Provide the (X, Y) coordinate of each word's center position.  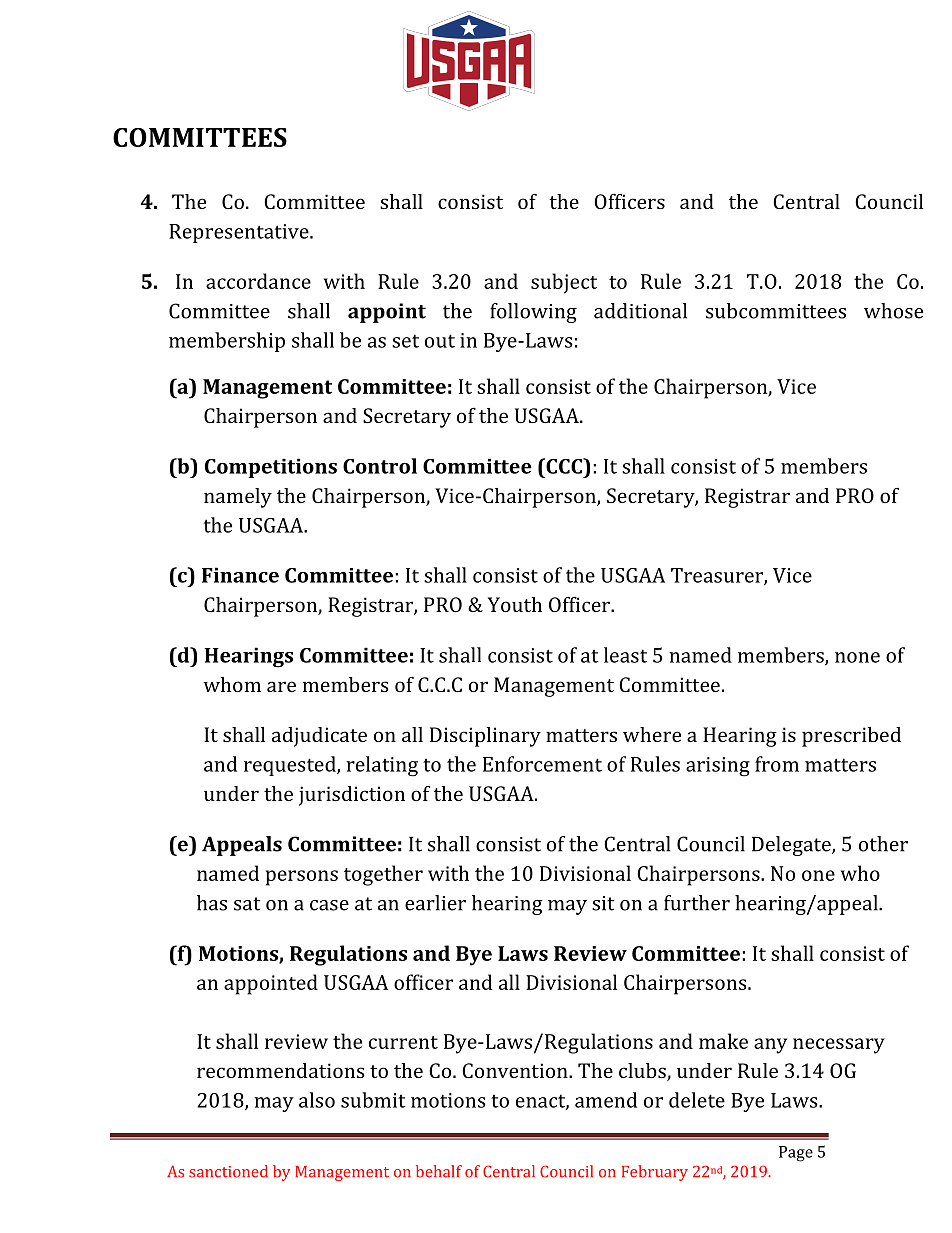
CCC (564, 466)
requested (291, 766)
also (317, 1100)
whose (893, 311)
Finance (240, 575)
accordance (258, 281)
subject (564, 283)
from (777, 764)
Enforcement (542, 764)
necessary (839, 1046)
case (329, 905)
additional (640, 311)
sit (603, 903)
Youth (515, 604)
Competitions (271, 468)
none (857, 657)
